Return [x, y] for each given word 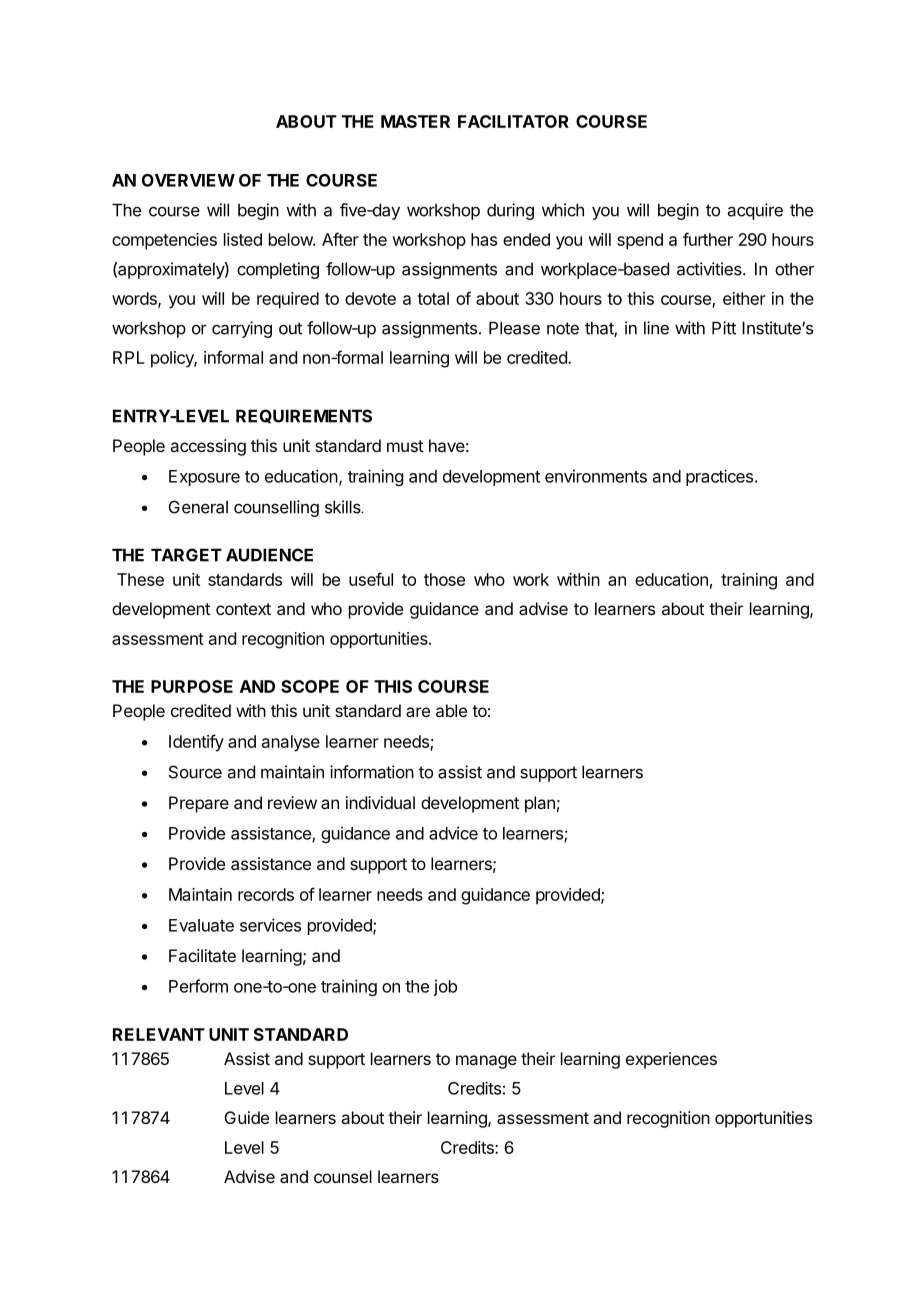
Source [195, 772]
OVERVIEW [188, 180]
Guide [247, 1117]
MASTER [415, 121]
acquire [755, 211]
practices [719, 477]
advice [453, 833]
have [447, 445]
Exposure [204, 478]
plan [540, 804]
